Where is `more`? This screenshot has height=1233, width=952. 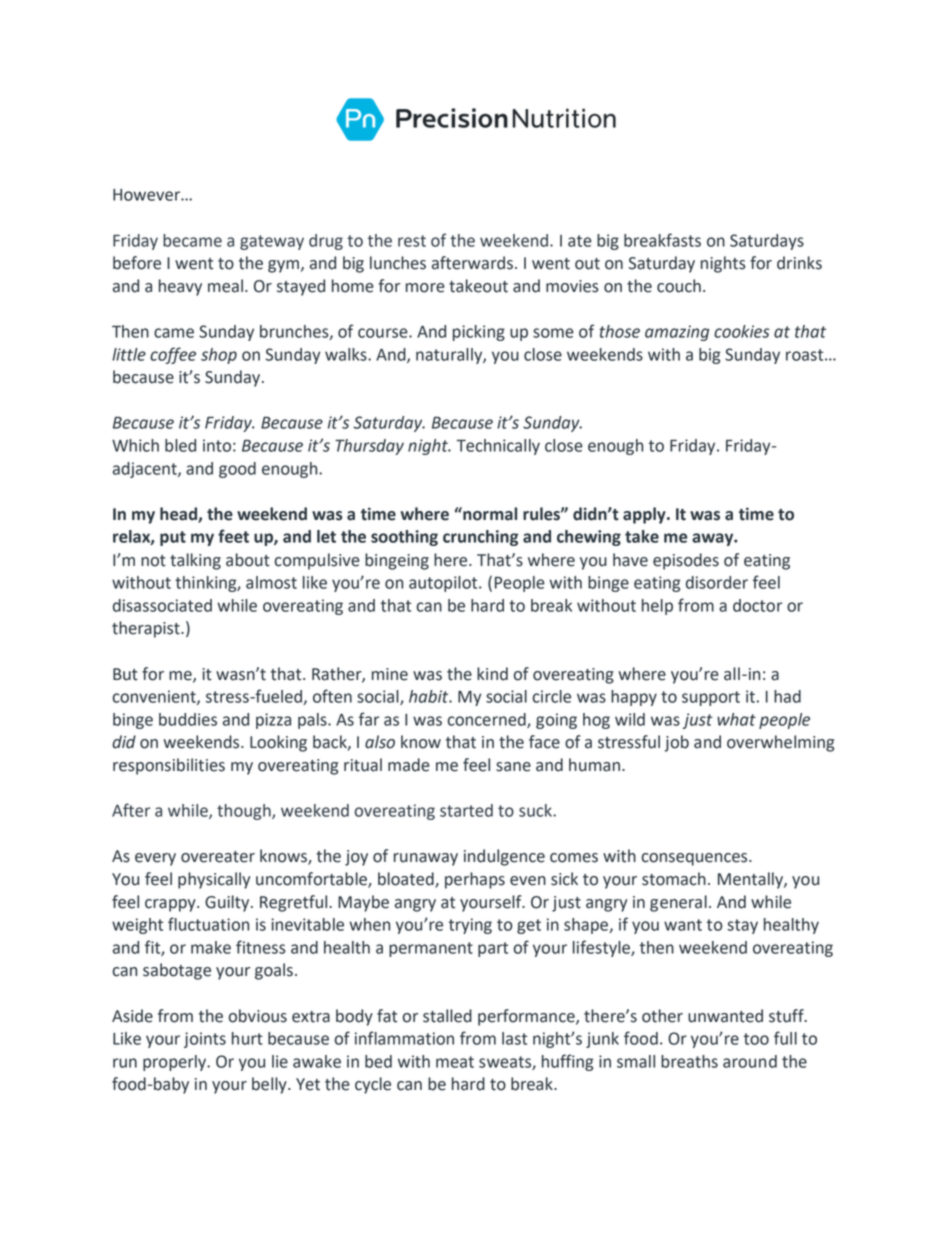
more is located at coordinates (425, 288).
